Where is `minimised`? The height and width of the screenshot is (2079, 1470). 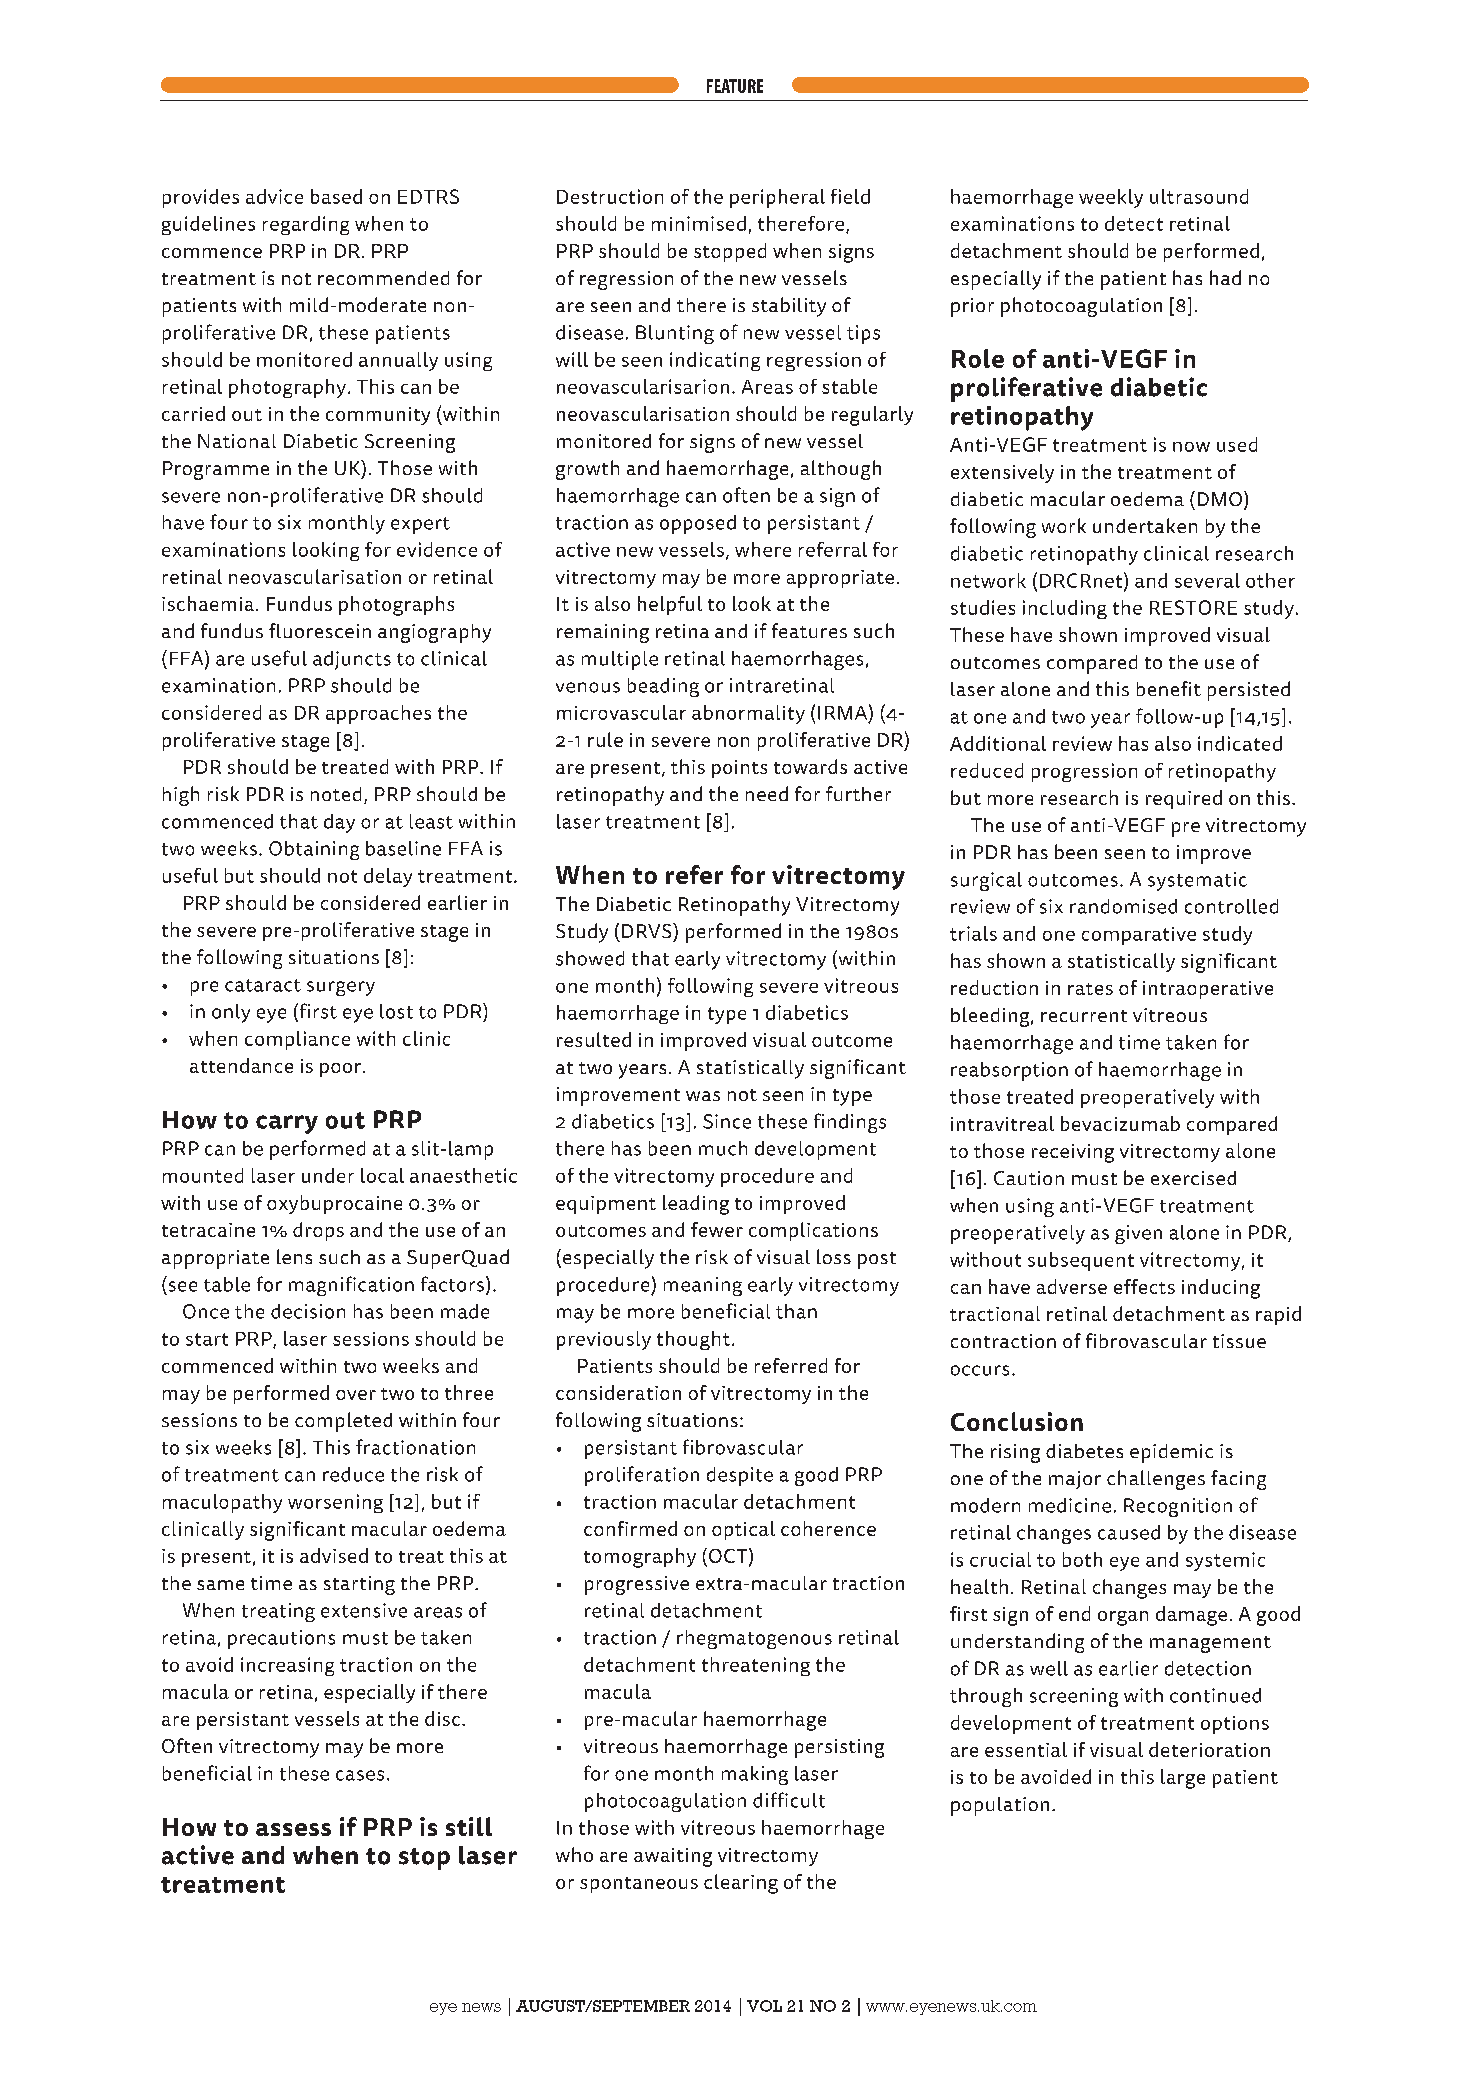 minimised is located at coordinates (699, 223).
